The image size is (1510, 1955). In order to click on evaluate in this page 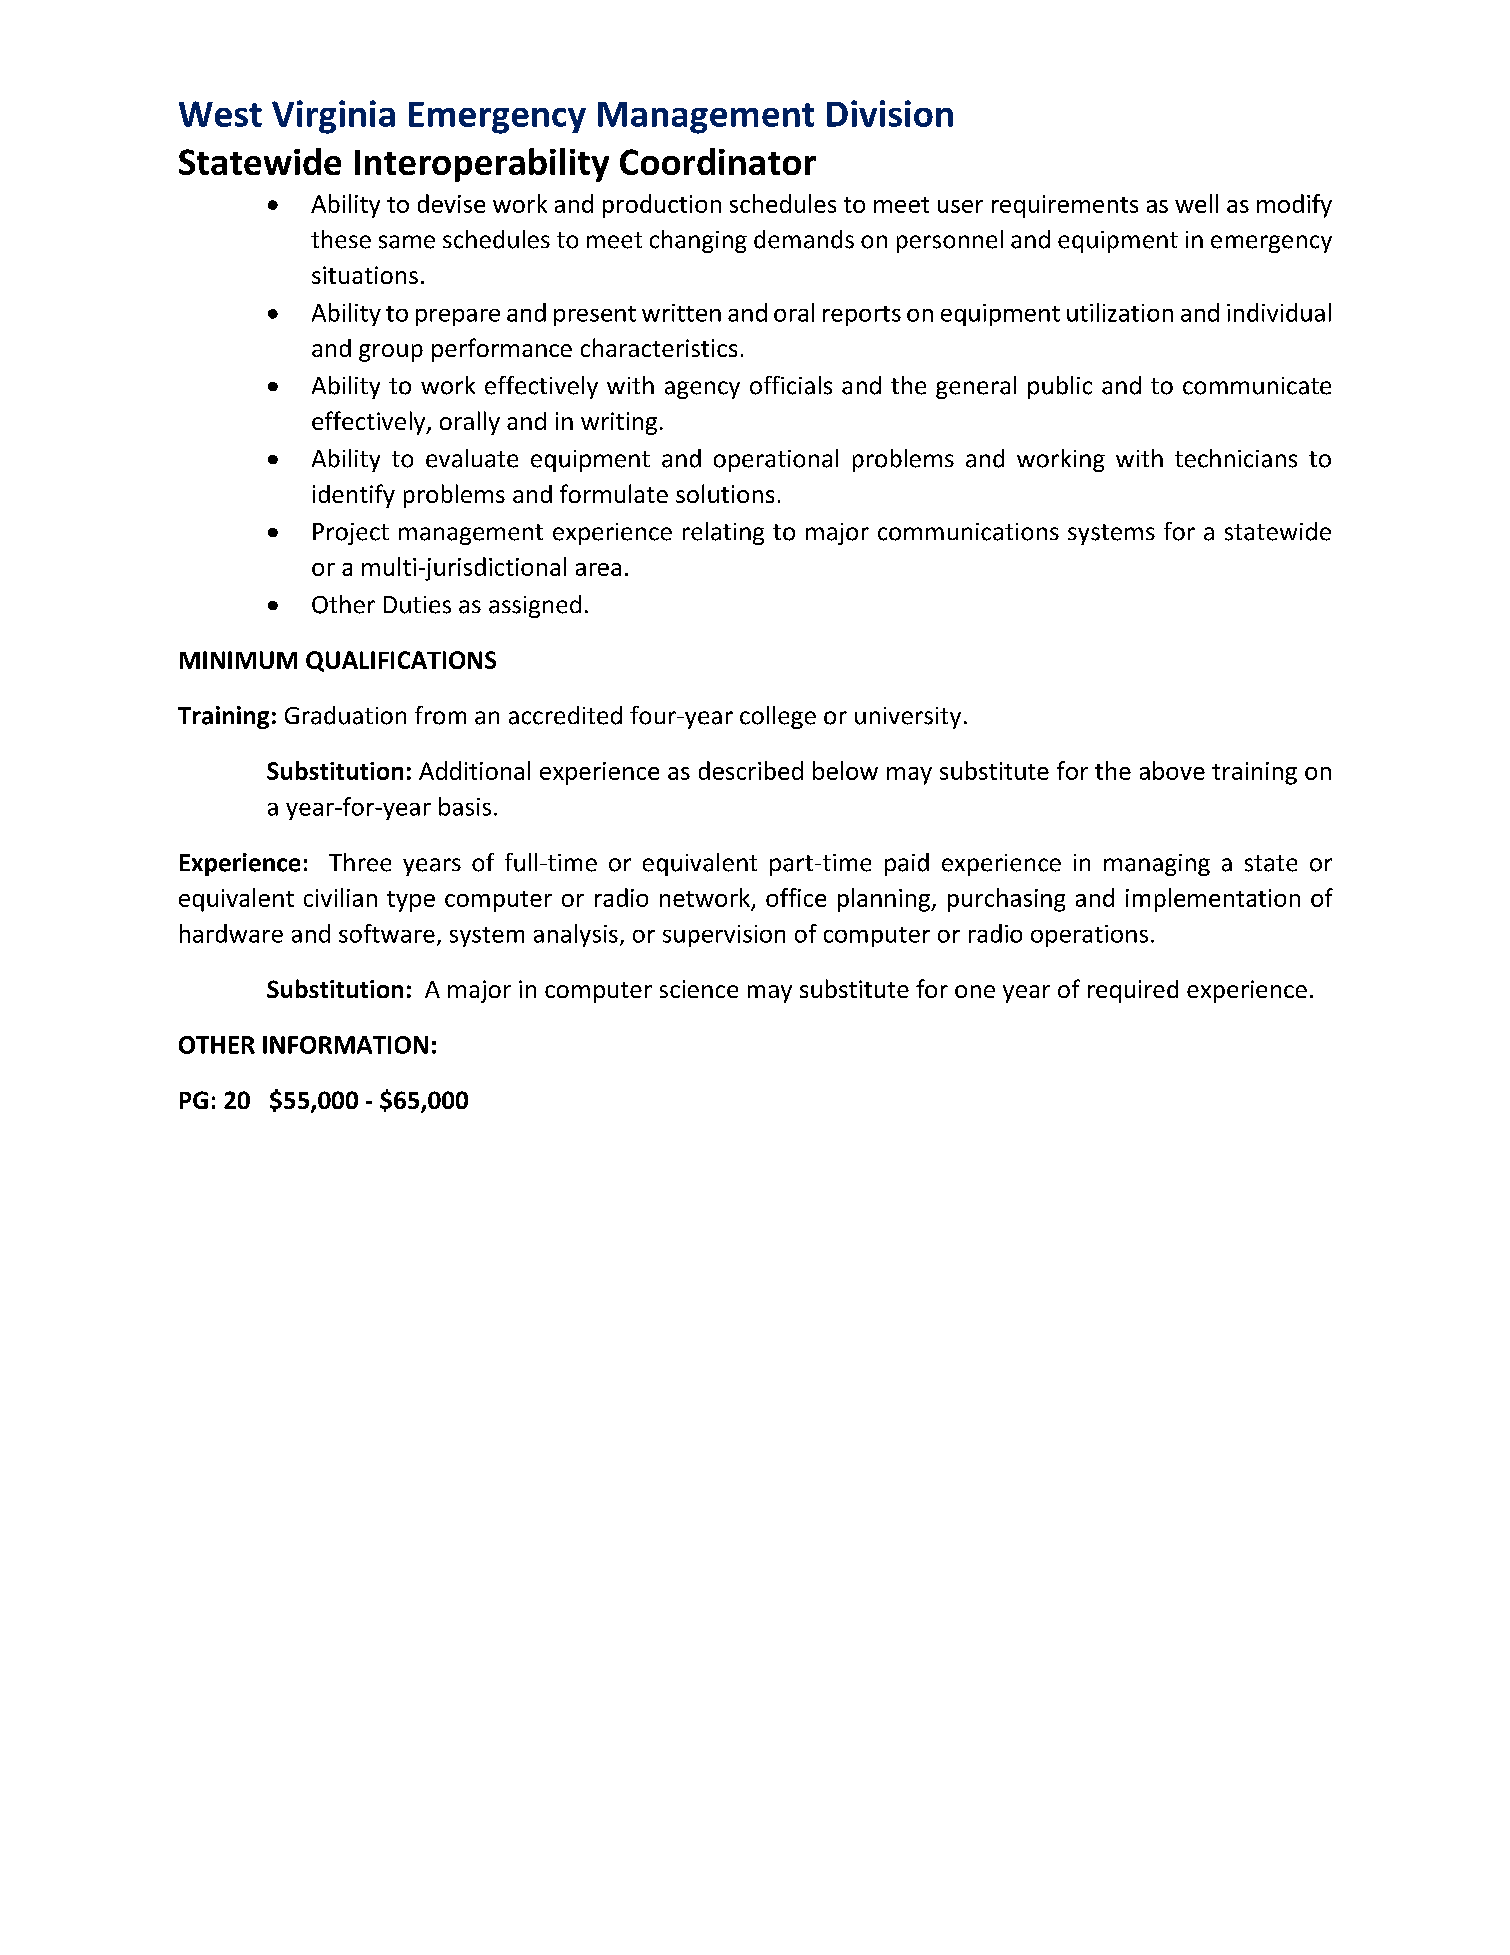, I will do `click(472, 458)`.
